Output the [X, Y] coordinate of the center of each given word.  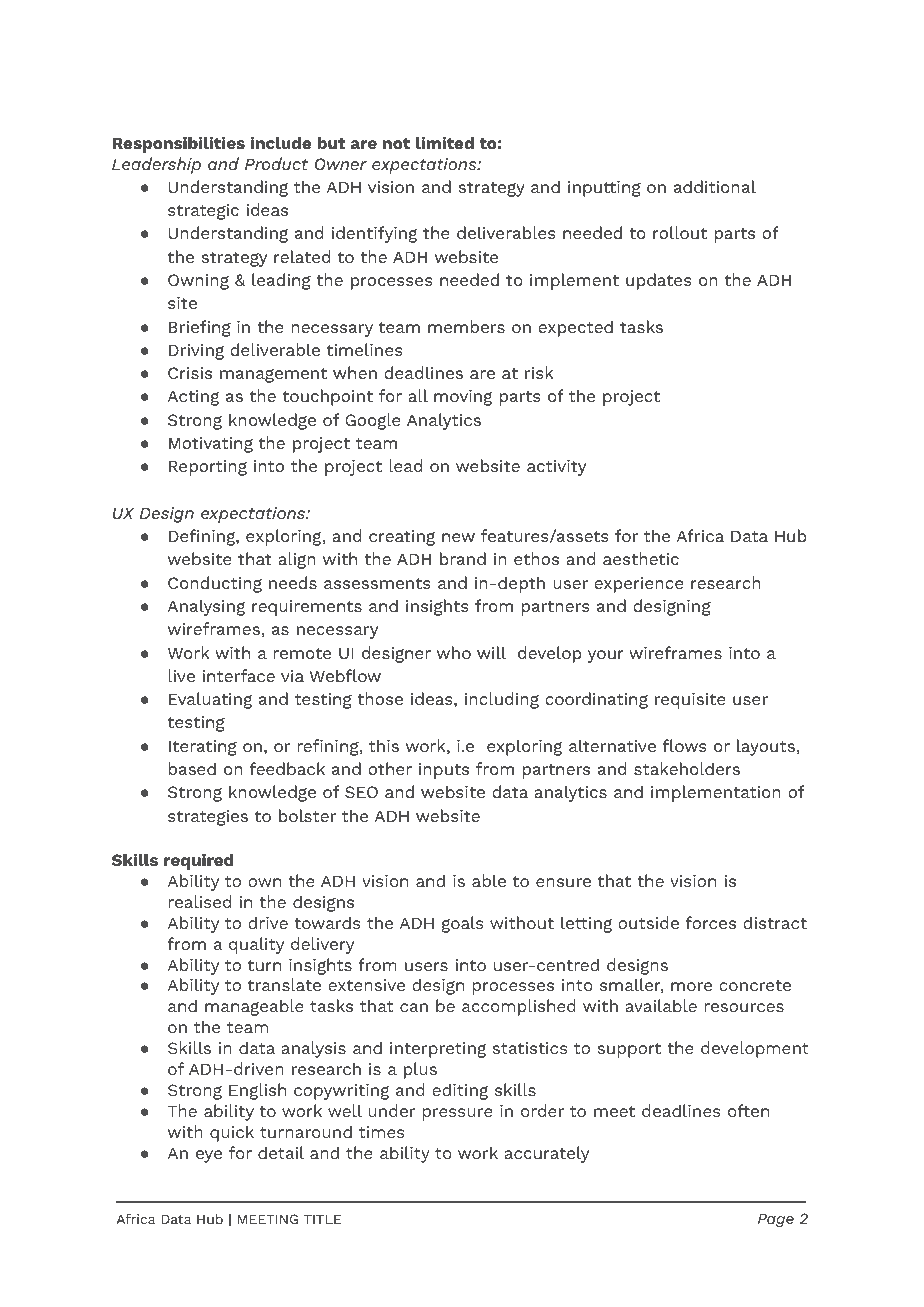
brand [463, 558]
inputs [444, 771]
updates [659, 281]
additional [715, 186]
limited [445, 142]
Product [276, 163]
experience [639, 585]
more [691, 986]
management [273, 375]
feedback [287, 768]
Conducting [215, 584]
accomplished [519, 1007]
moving [463, 398]
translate [284, 984]
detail [281, 1152]
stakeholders [687, 768]
